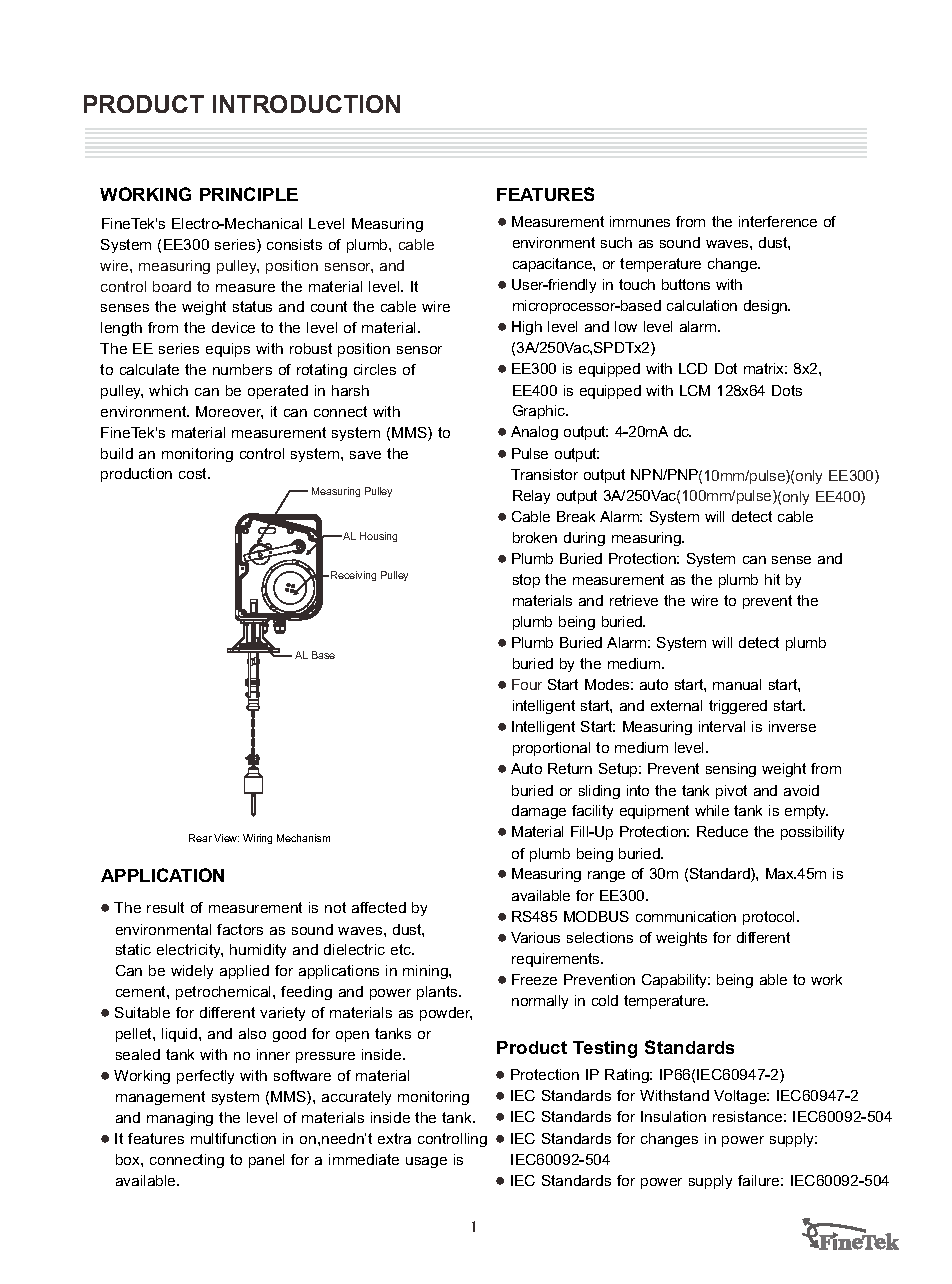  Describe the element at coordinates (731, 792) in the page. I see `pivot` at that location.
